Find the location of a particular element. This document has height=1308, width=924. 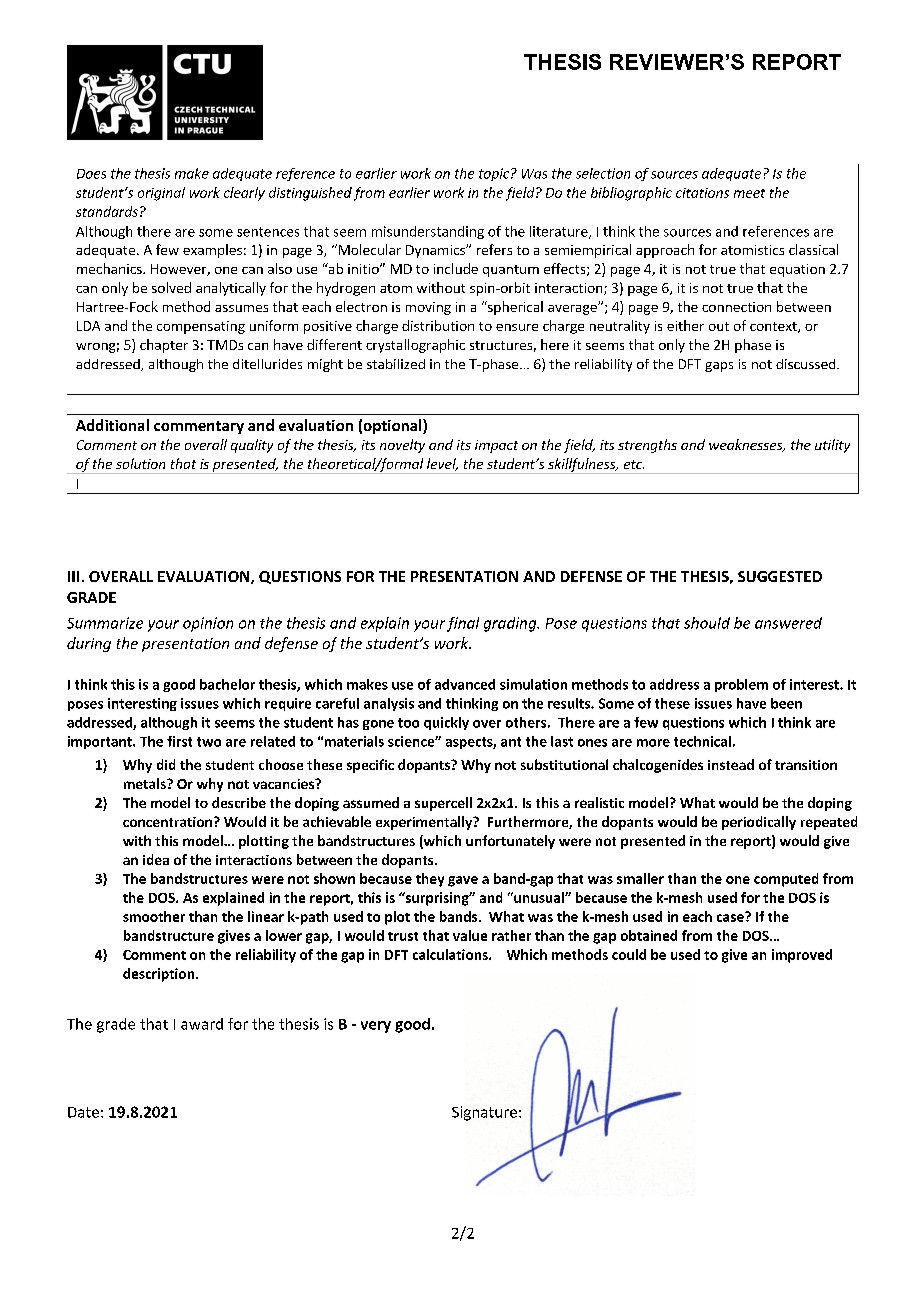

original is located at coordinates (161, 194).
